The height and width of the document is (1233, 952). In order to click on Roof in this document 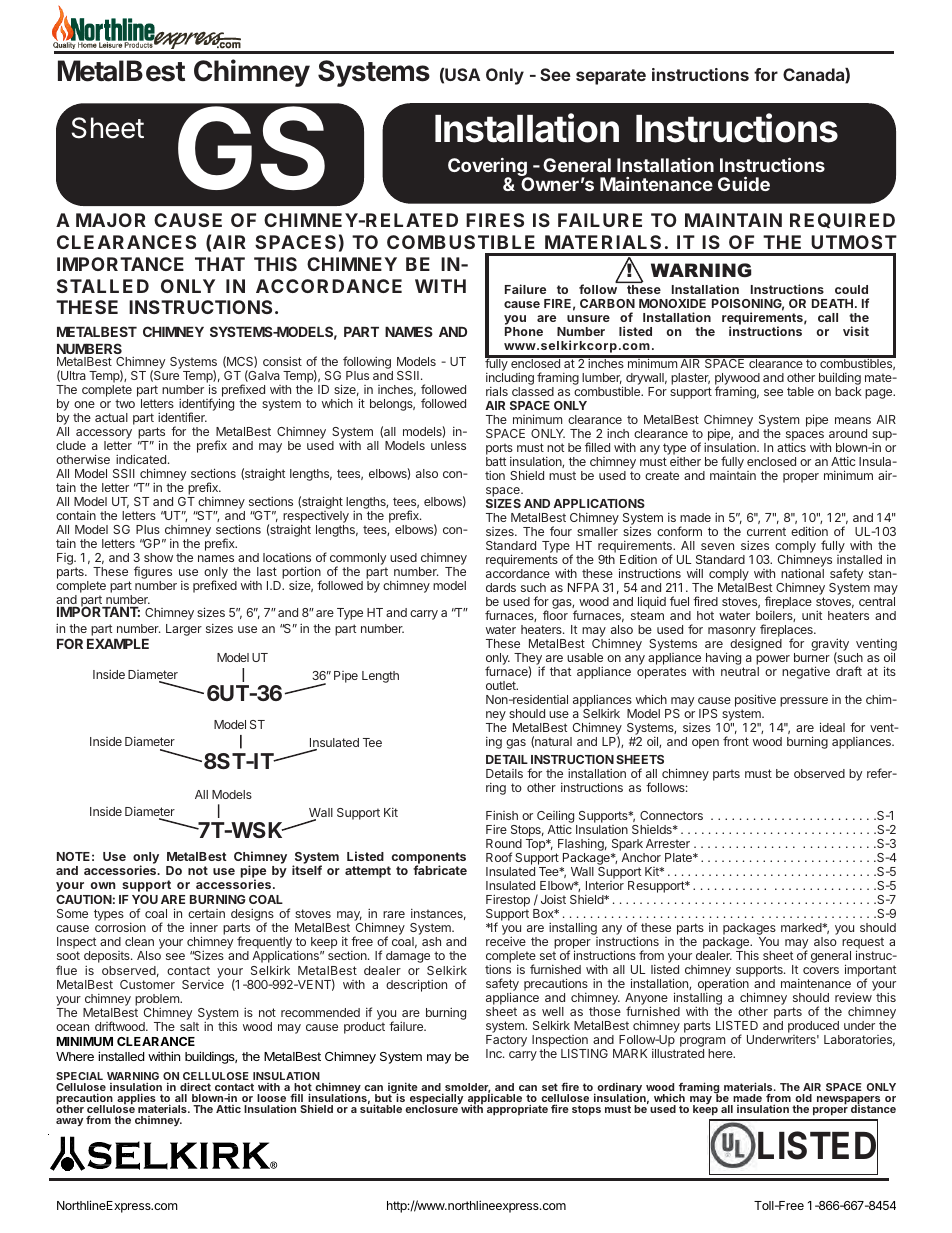, I will do `click(499, 857)`.
